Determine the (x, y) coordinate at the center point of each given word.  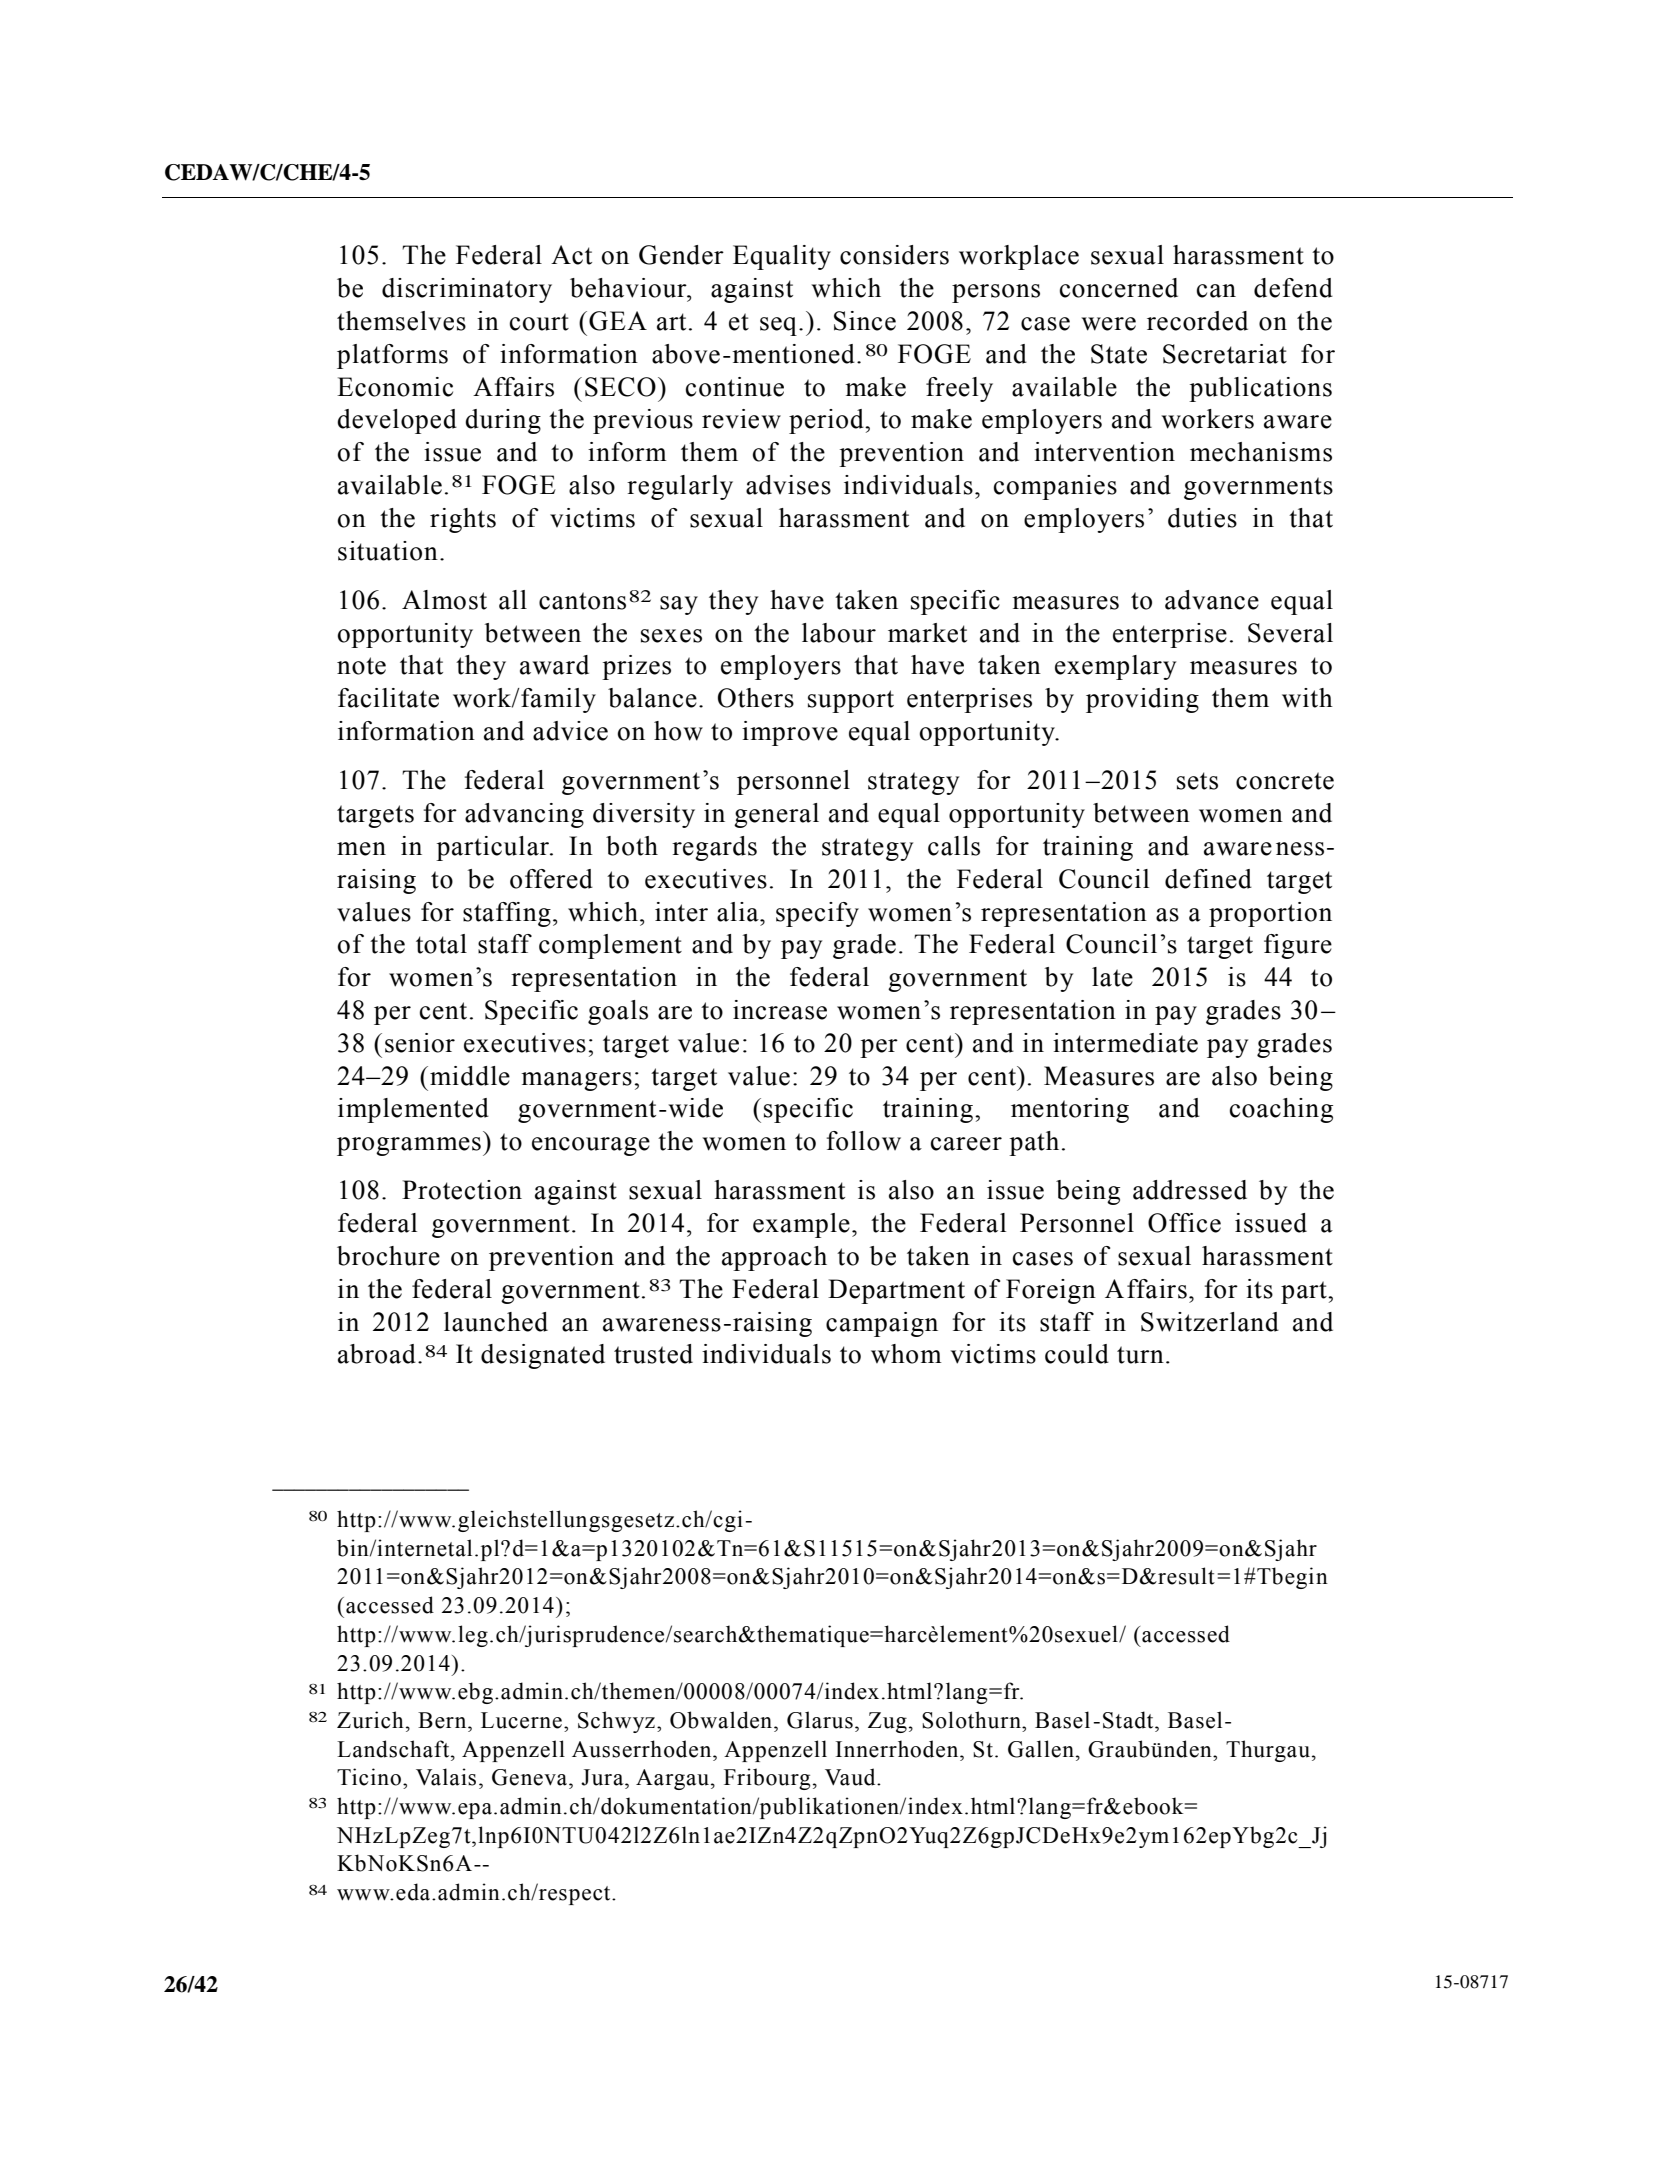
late (1112, 977)
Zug (887, 1722)
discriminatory (467, 290)
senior (420, 1043)
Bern (443, 1720)
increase (780, 1010)
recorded (1197, 321)
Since (865, 321)
